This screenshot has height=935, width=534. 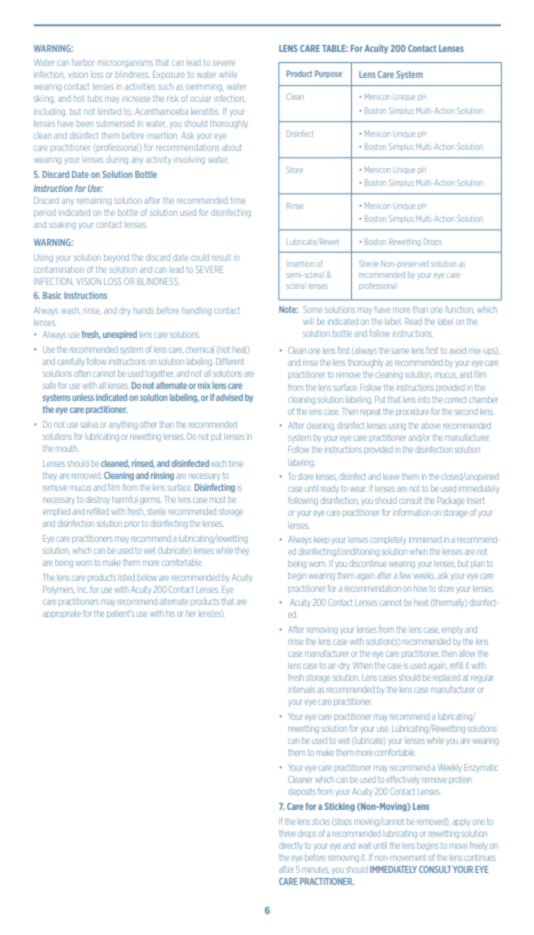 I want to click on directly, so click(x=290, y=846).
